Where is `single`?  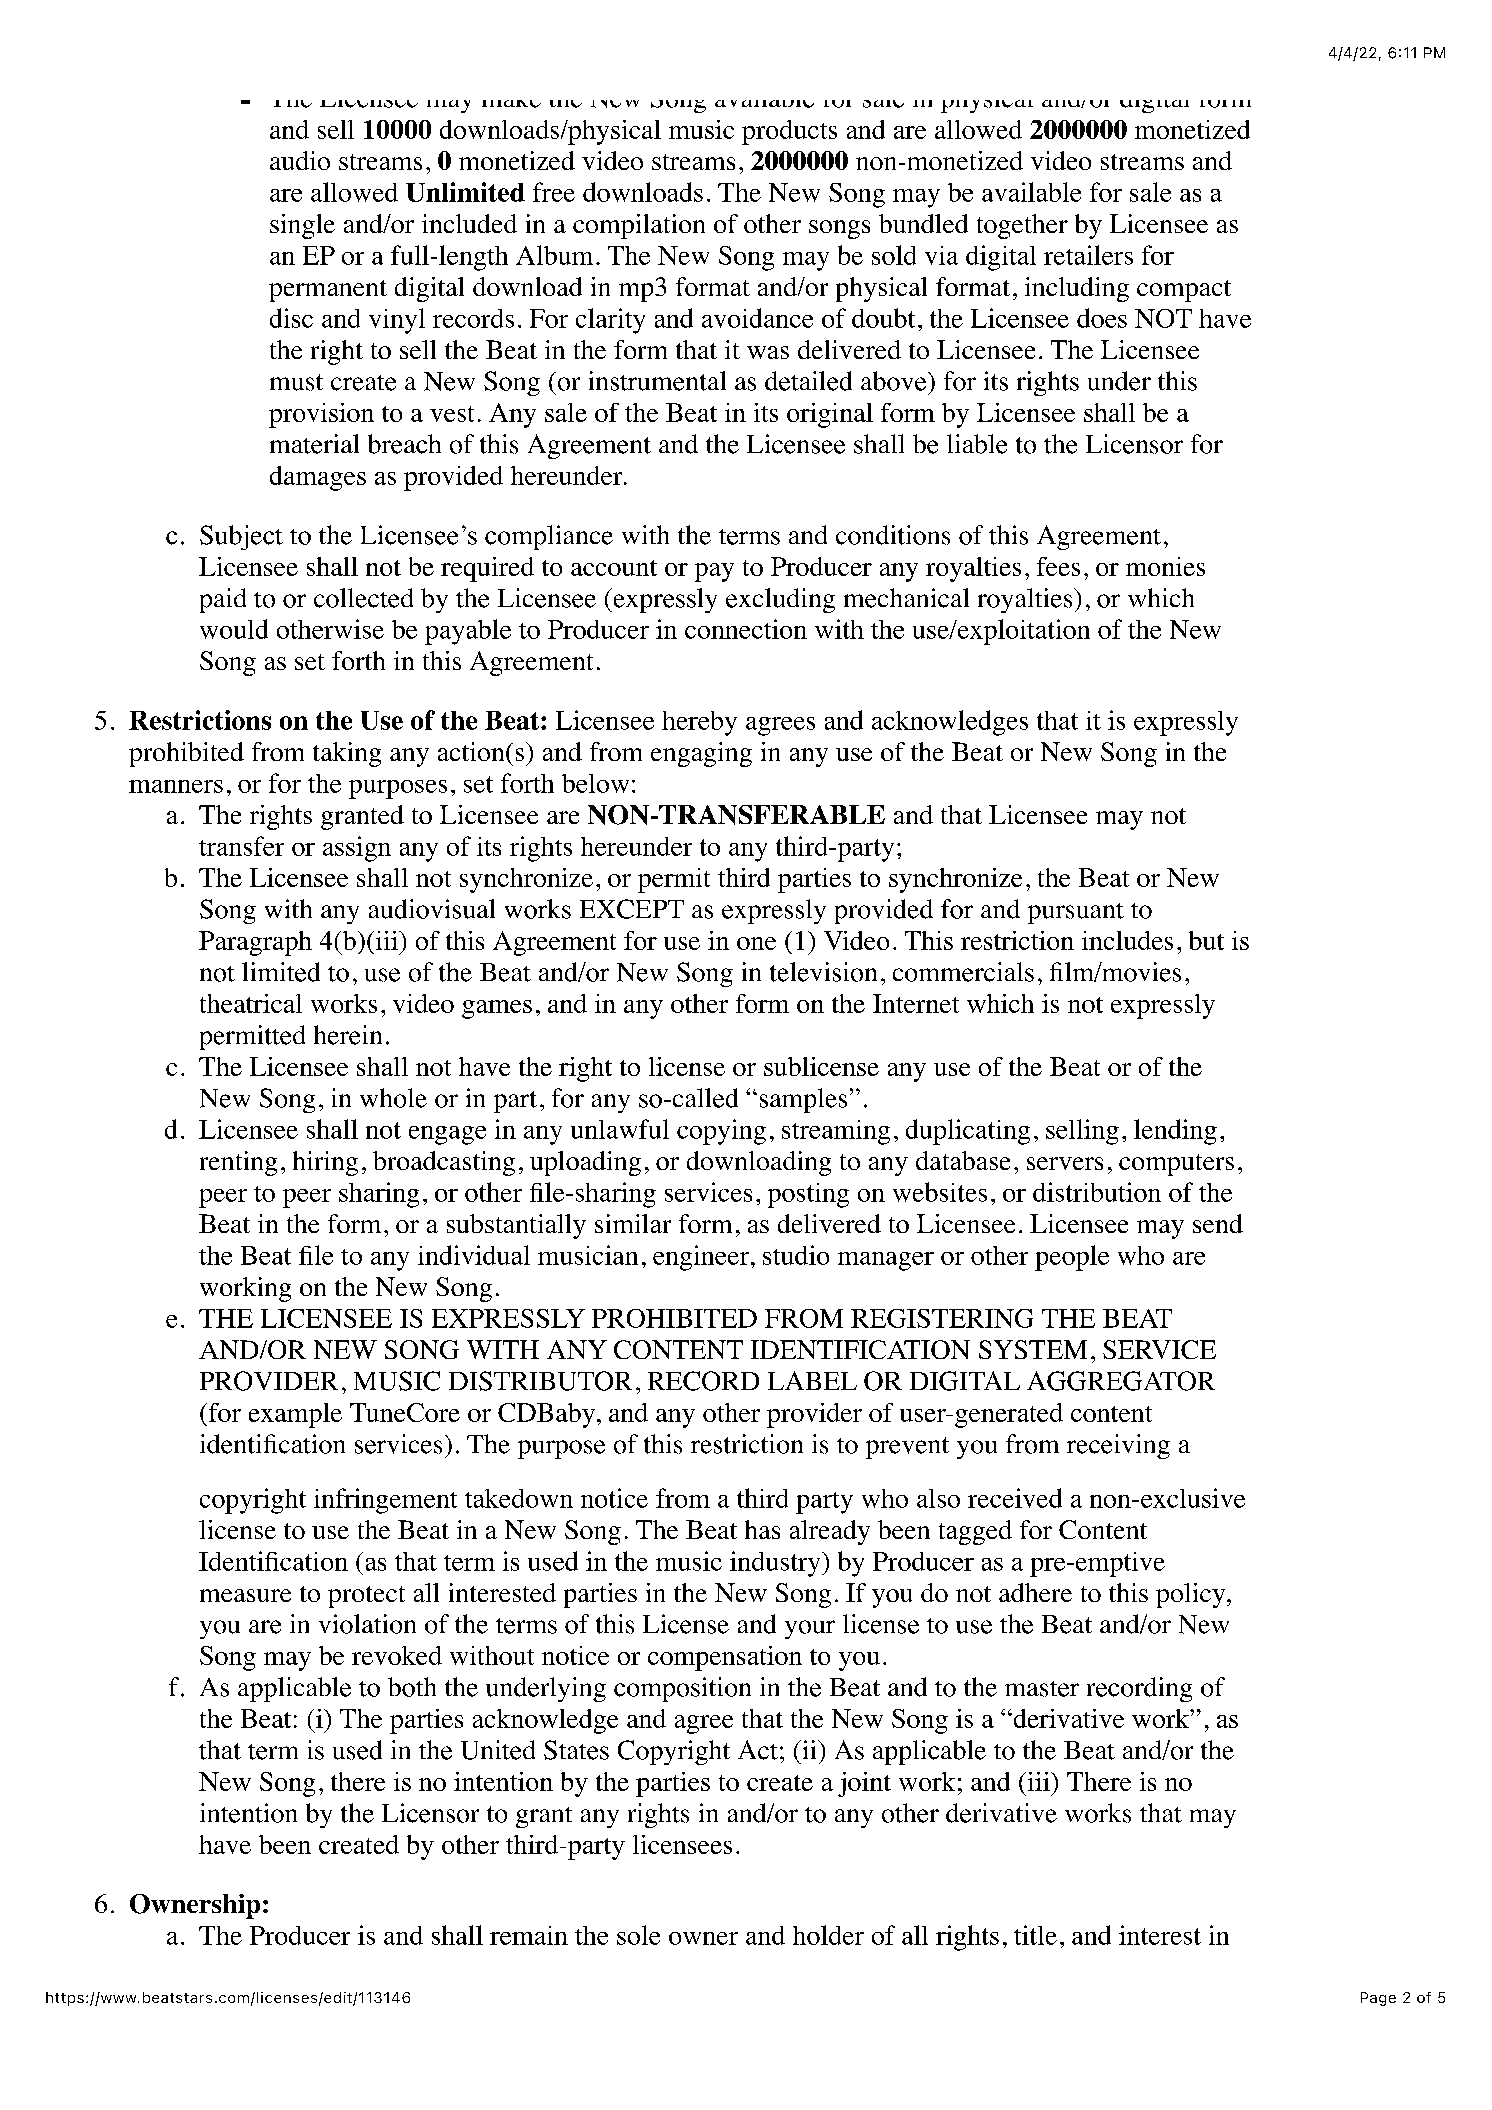 single is located at coordinates (302, 226).
